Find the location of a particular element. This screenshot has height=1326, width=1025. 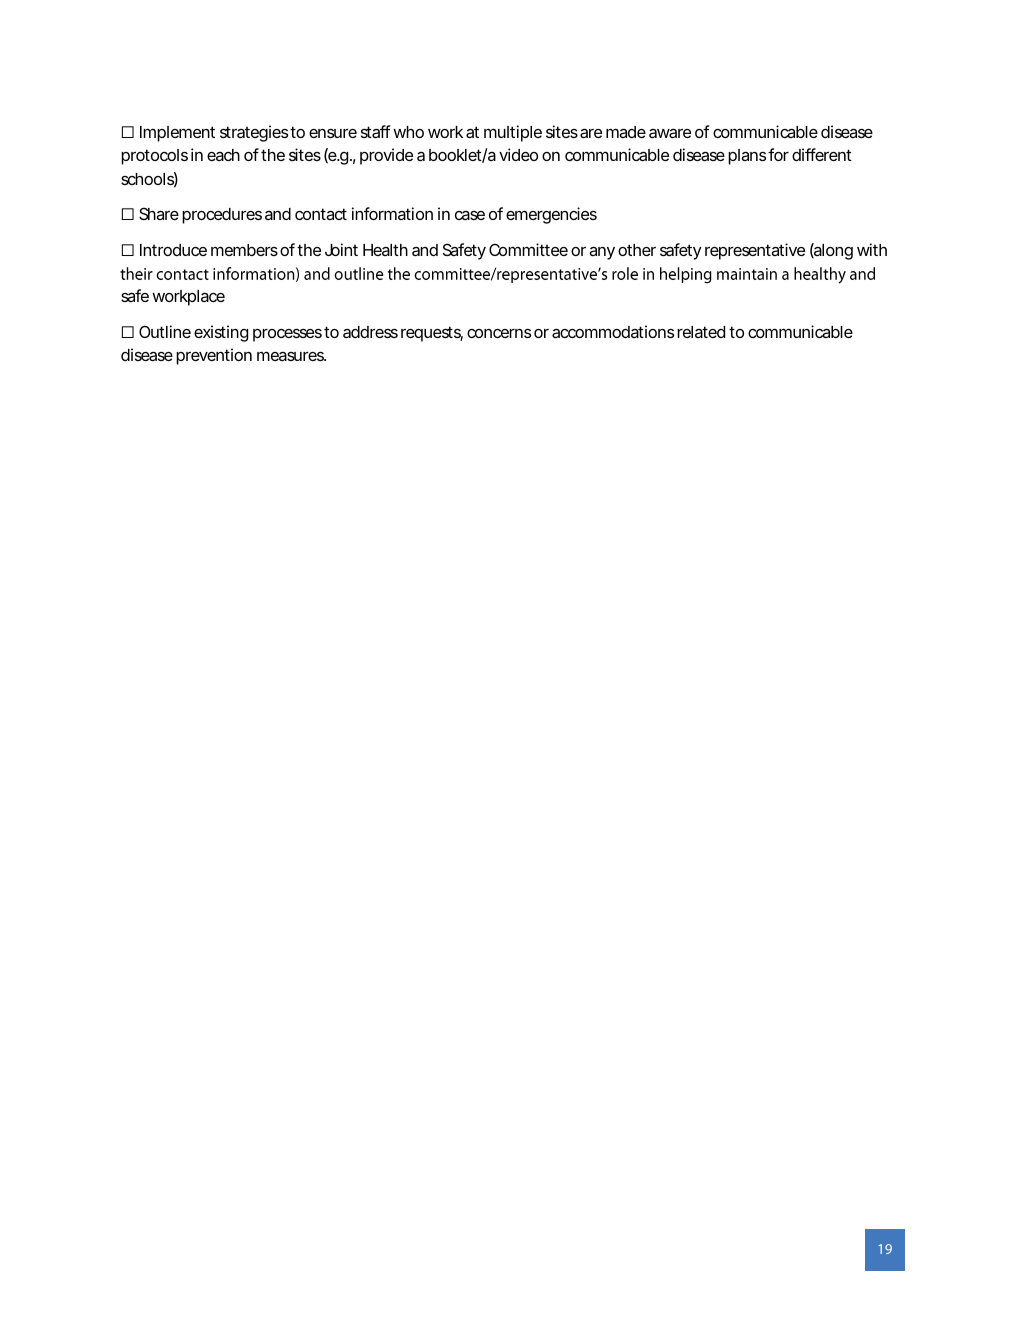

strategies is located at coordinates (254, 133).
